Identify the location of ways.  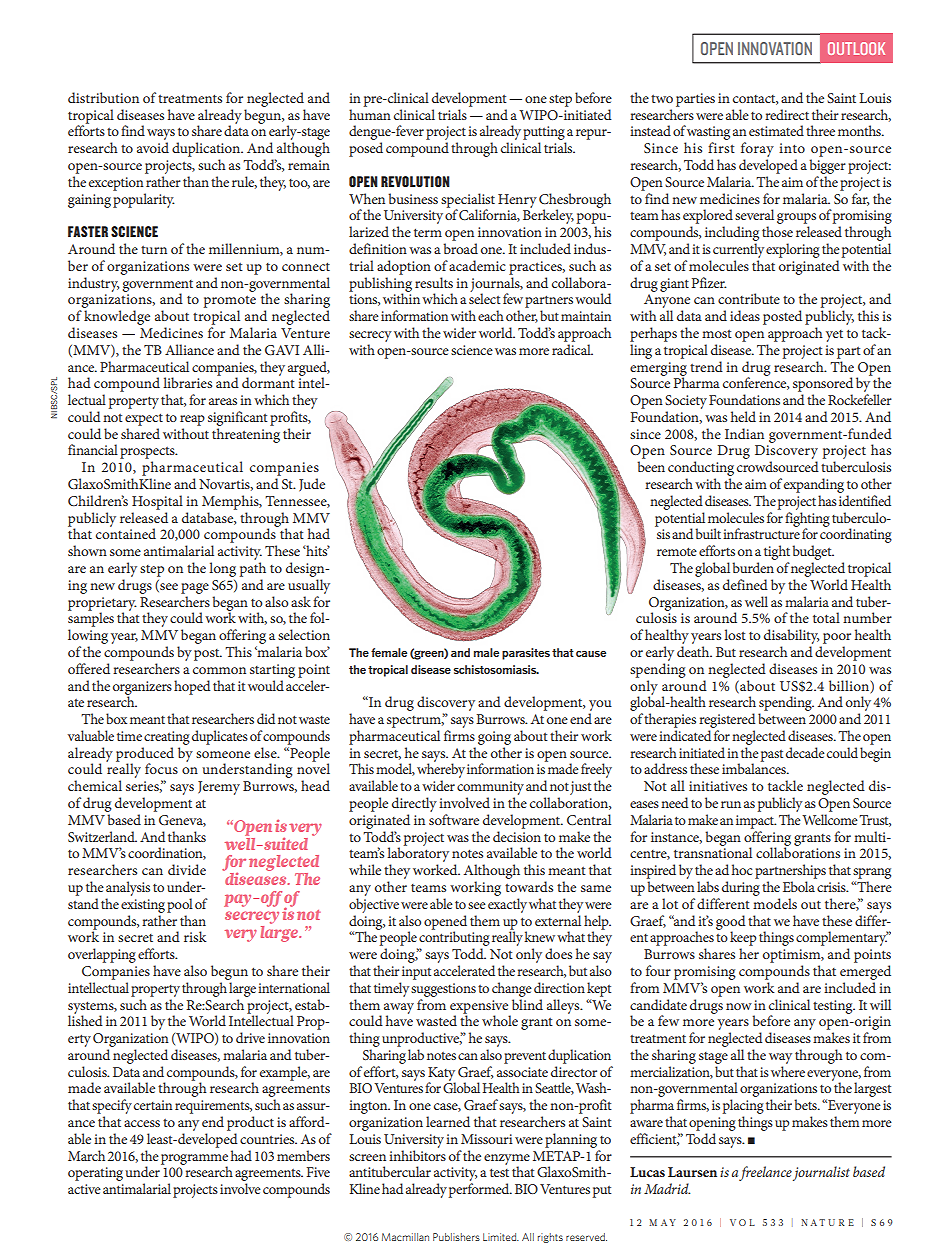
(161, 136).
